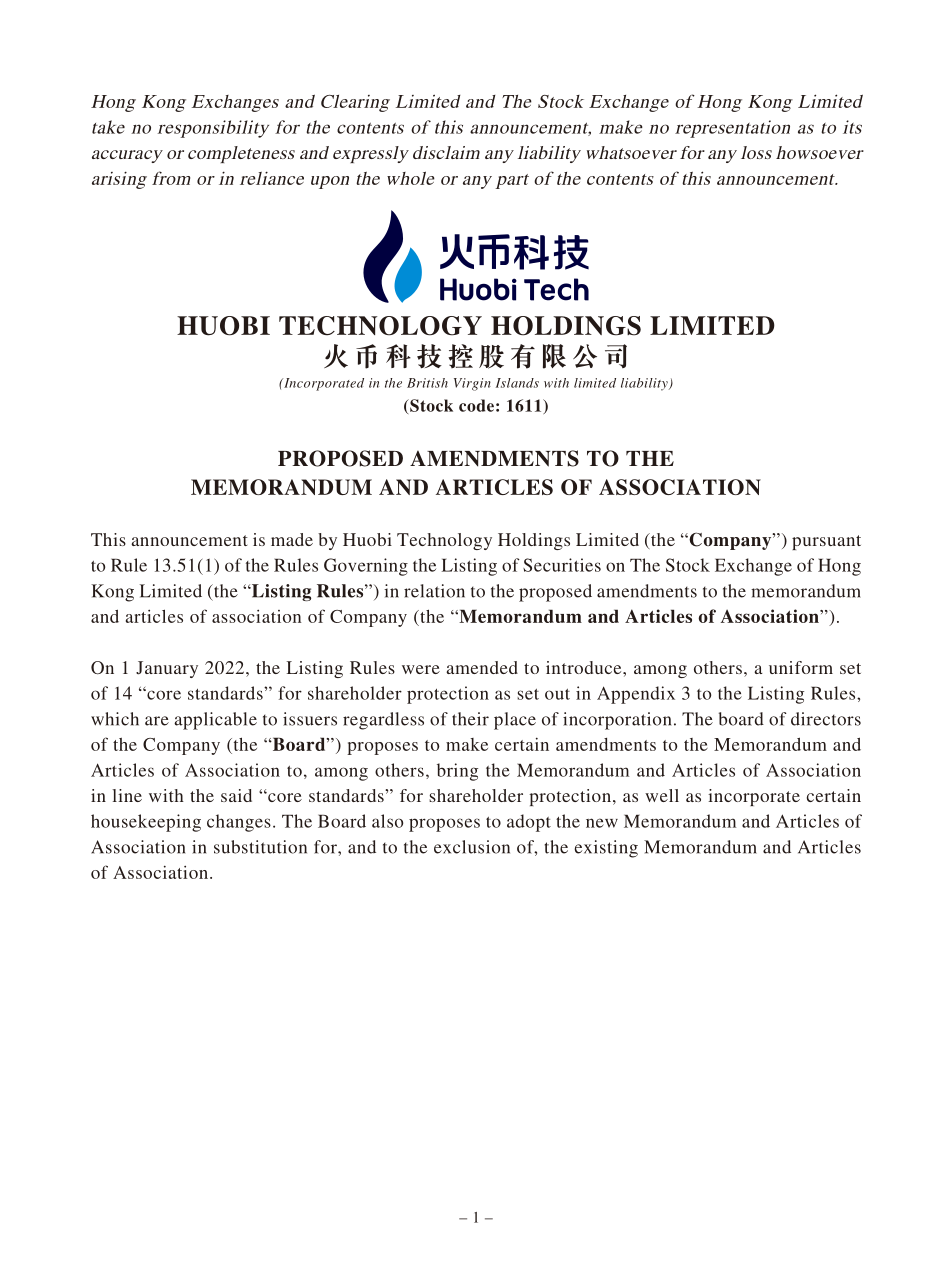  Describe the element at coordinates (146, 823) in the screenshot. I see `housekeeping` at that location.
